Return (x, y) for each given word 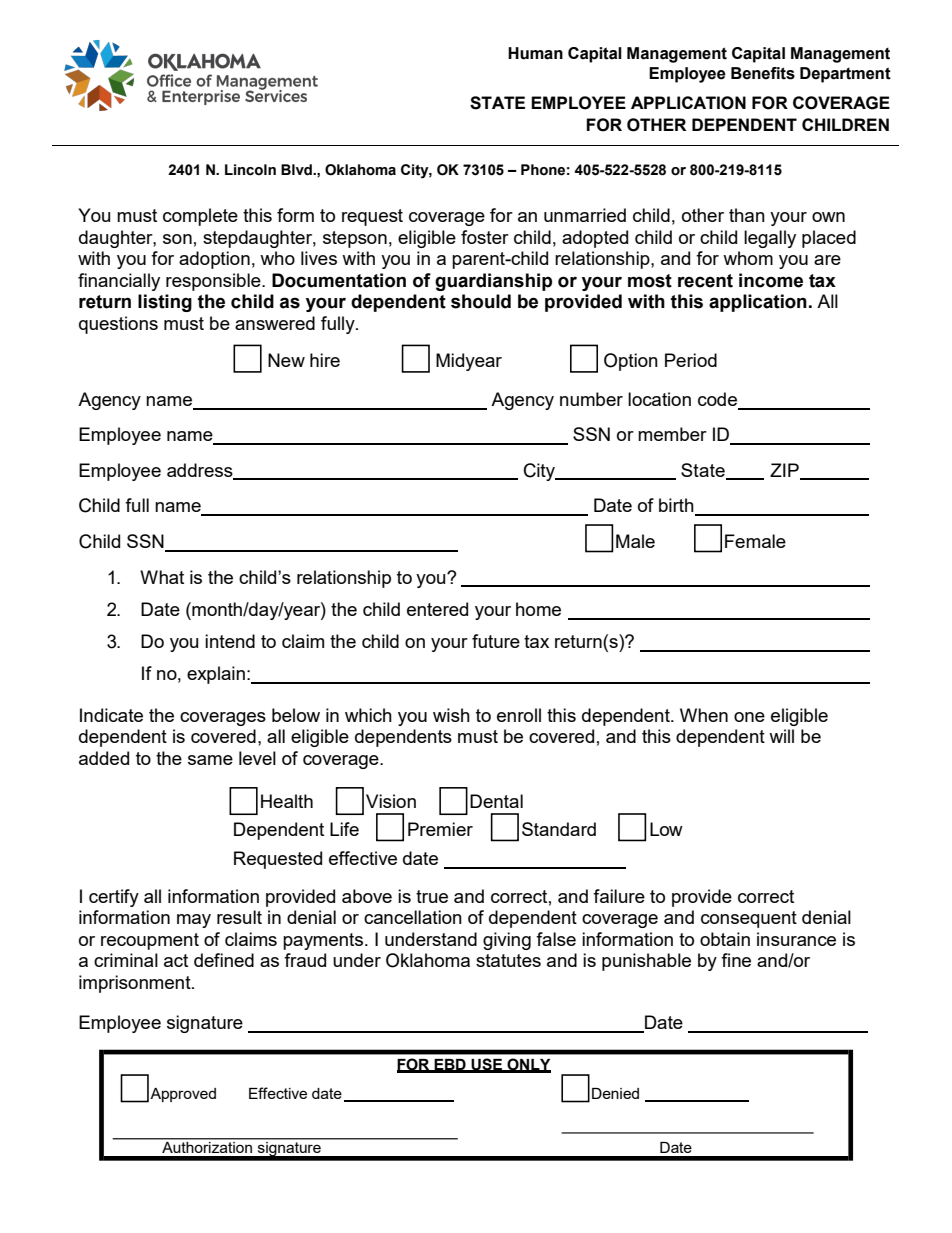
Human (535, 53)
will (781, 736)
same (210, 760)
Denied (615, 1093)
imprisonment (136, 984)
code (719, 400)
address (201, 471)
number (591, 399)
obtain (725, 939)
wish (451, 715)
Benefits (763, 73)
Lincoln (250, 170)
